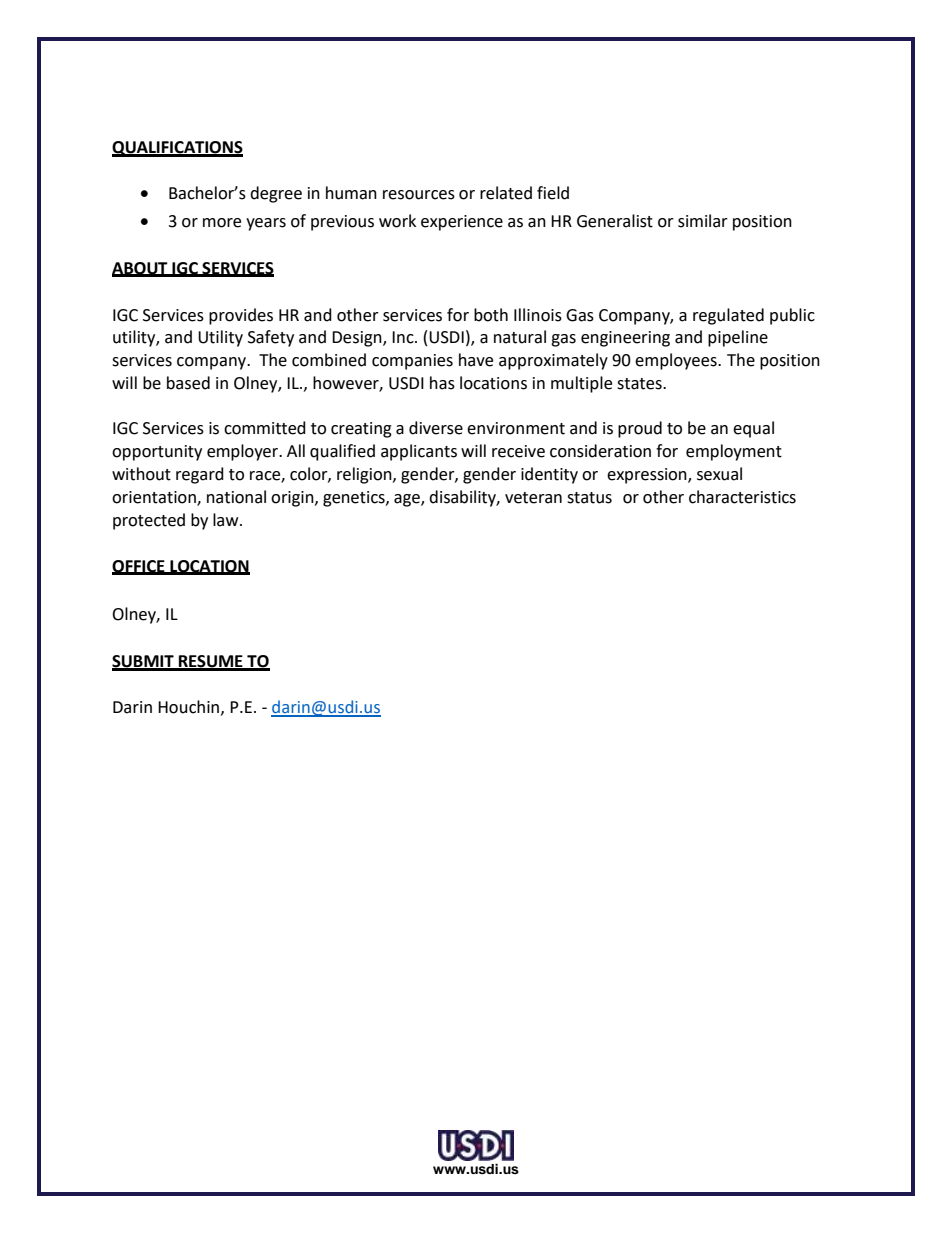 The width and height of the screenshot is (952, 1233). What do you see at coordinates (188, 383) in the screenshot?
I see `based` at bounding box center [188, 383].
